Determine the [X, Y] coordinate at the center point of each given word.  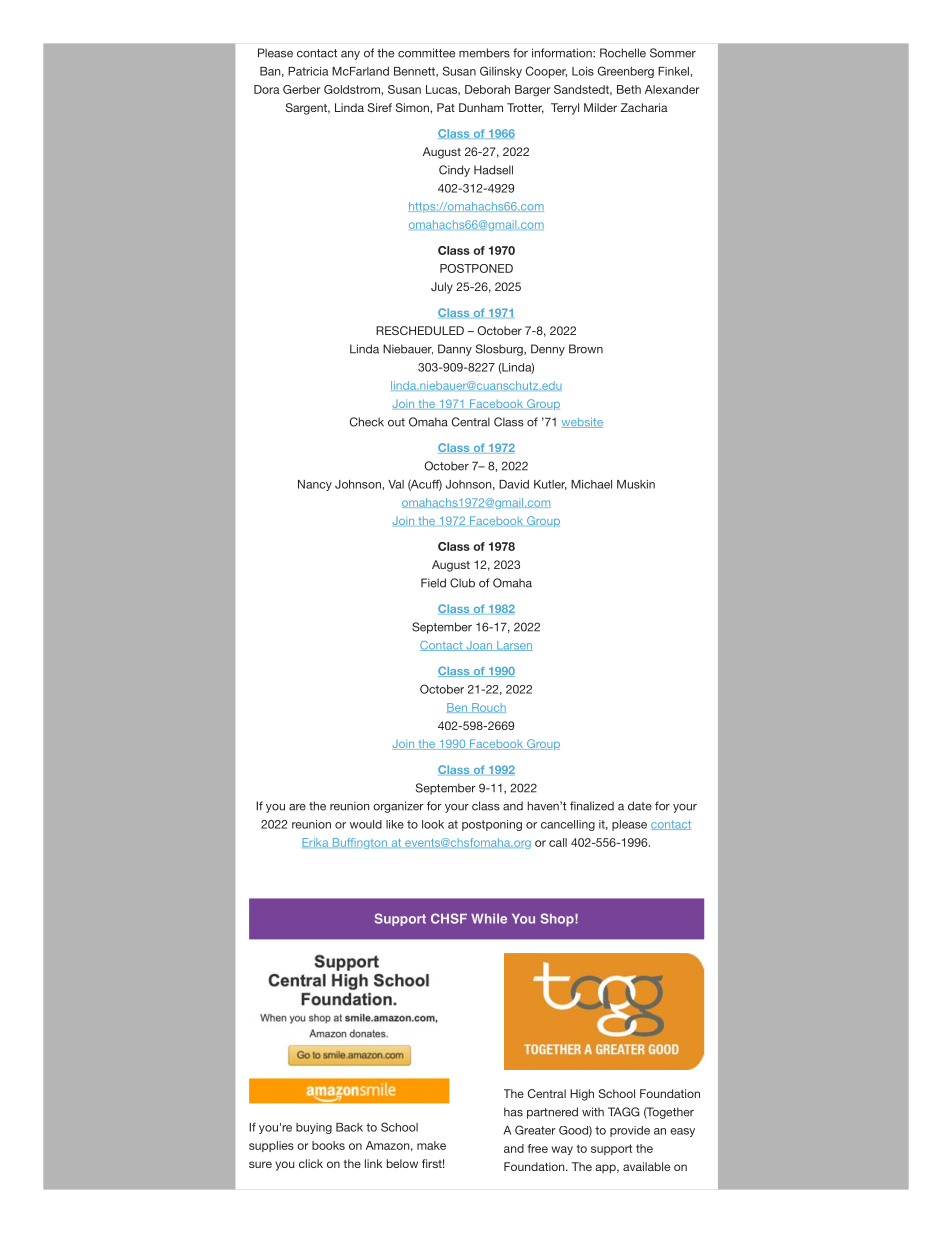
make [431, 1145]
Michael [591, 484]
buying [314, 1128]
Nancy [315, 485]
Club [462, 583]
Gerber [301, 89]
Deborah [487, 89]
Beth [629, 89]
